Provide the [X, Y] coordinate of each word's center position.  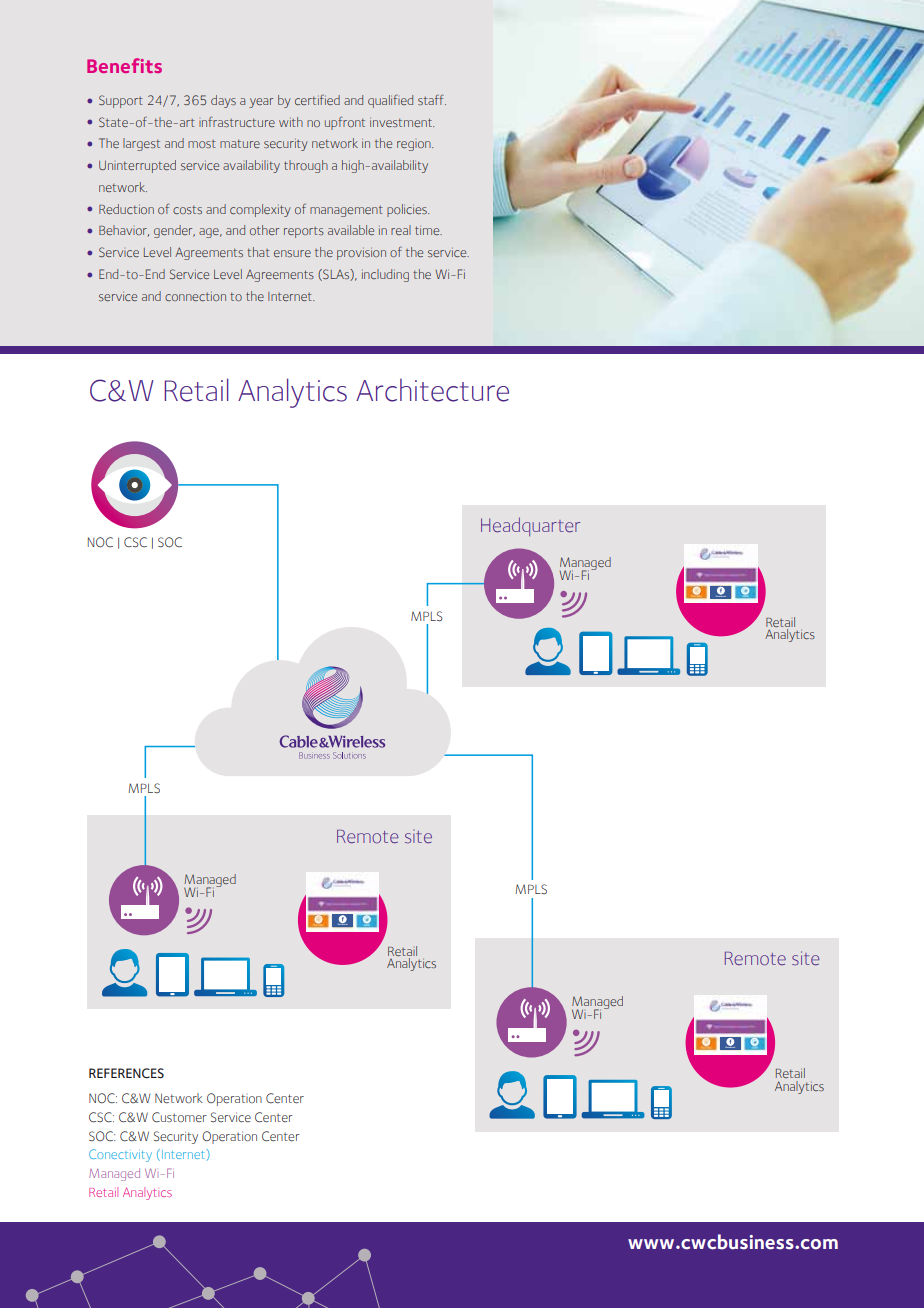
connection [195, 296]
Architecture [432, 390]
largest [141, 144]
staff [432, 99]
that [258, 252]
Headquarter [530, 526]
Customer [179, 1117]
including [385, 275]
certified [317, 100]
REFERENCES [126, 1073]
